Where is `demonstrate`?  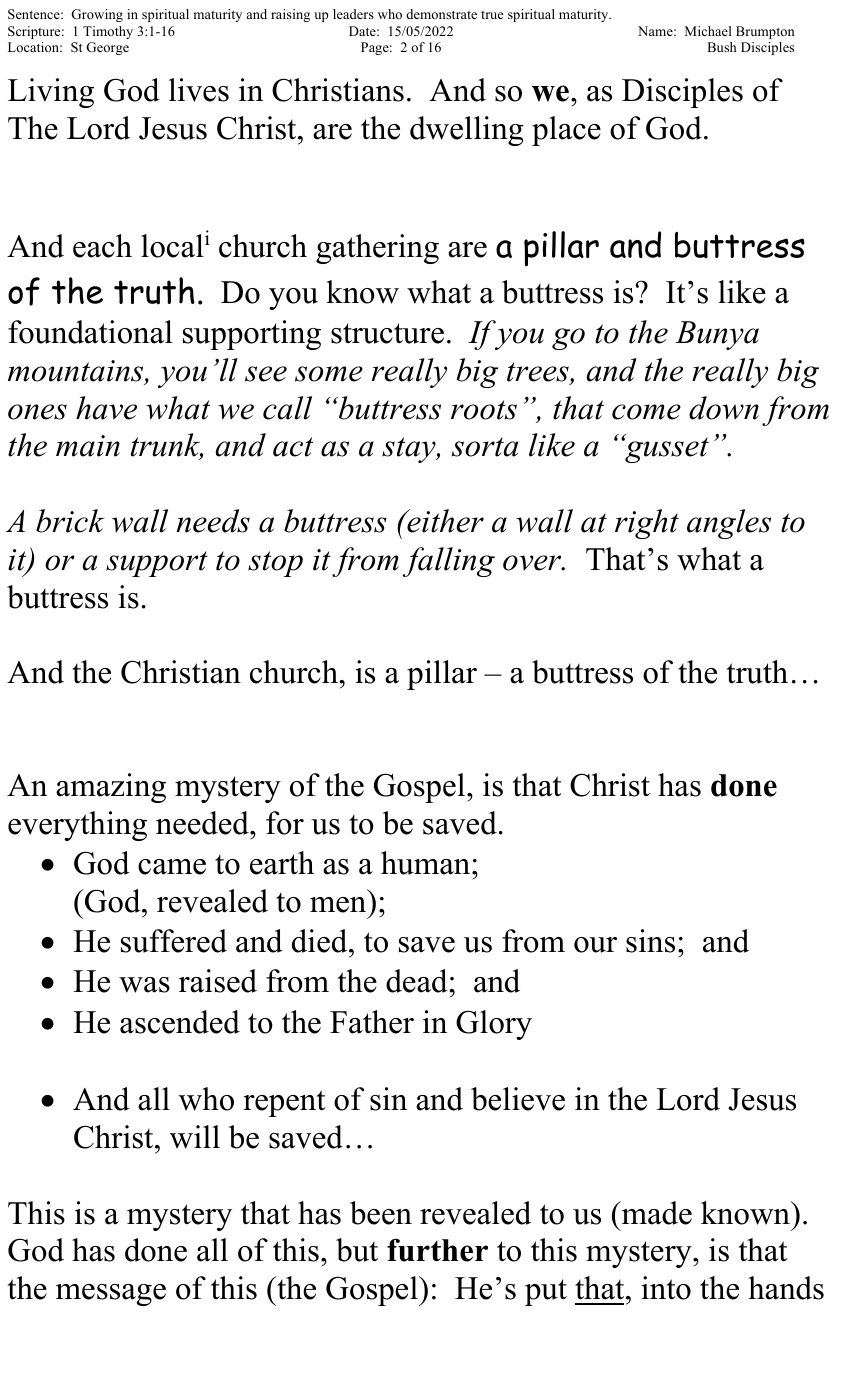 demonstrate is located at coordinates (441, 14).
